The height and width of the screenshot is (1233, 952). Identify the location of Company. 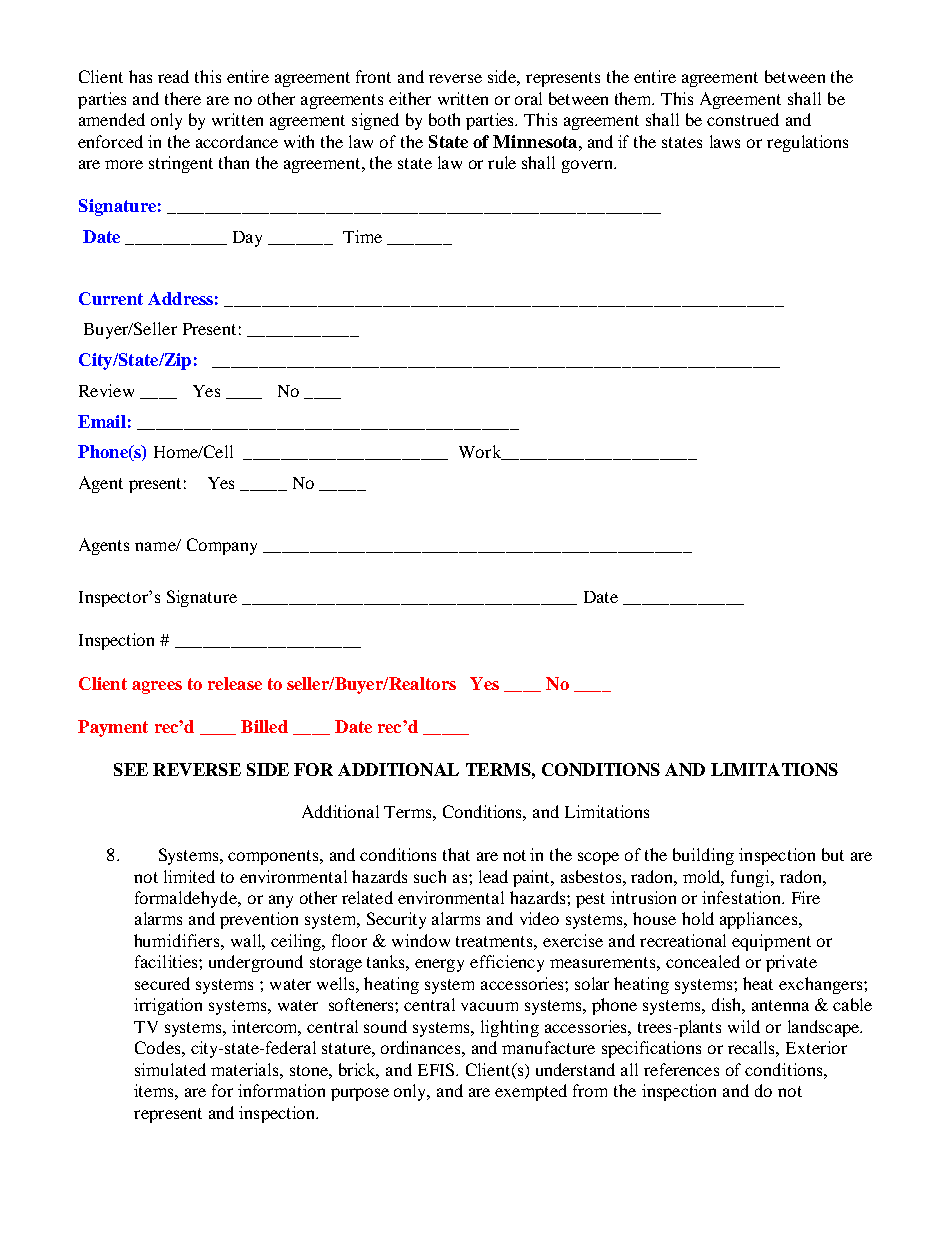
(222, 546).
